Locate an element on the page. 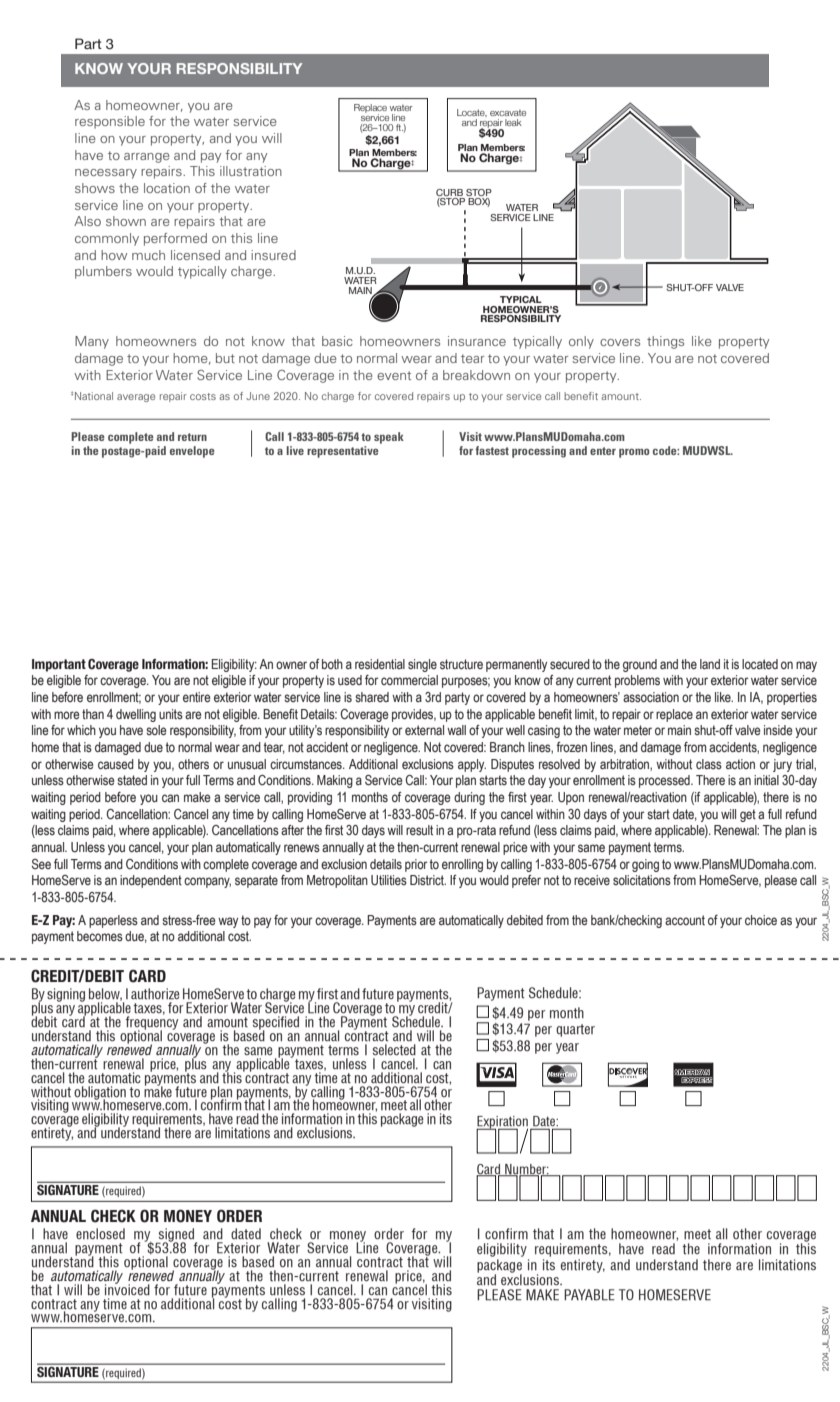 This page has height=1402, width=840. arrange is located at coordinates (147, 158).
